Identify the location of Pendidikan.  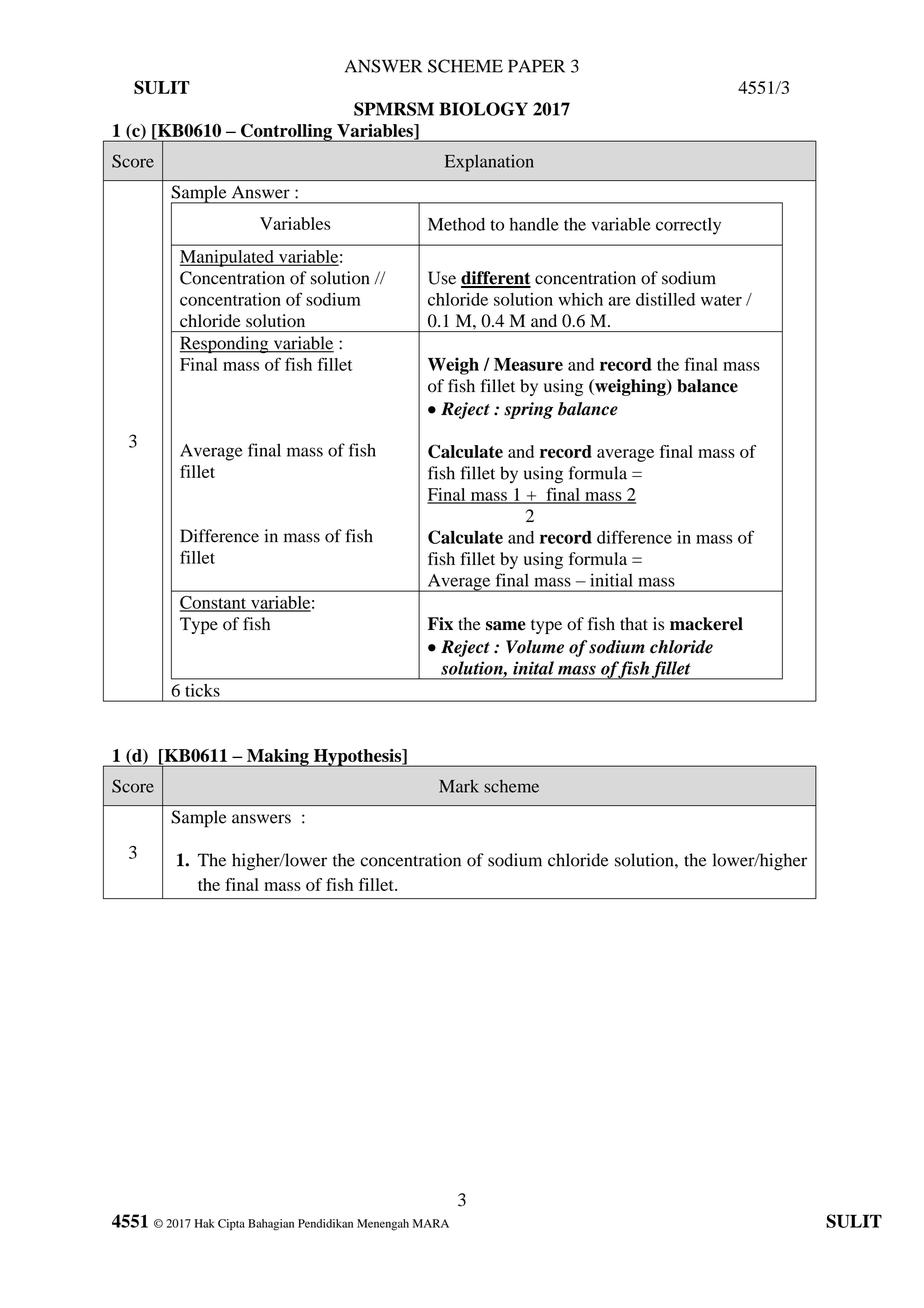
(325, 1223).
